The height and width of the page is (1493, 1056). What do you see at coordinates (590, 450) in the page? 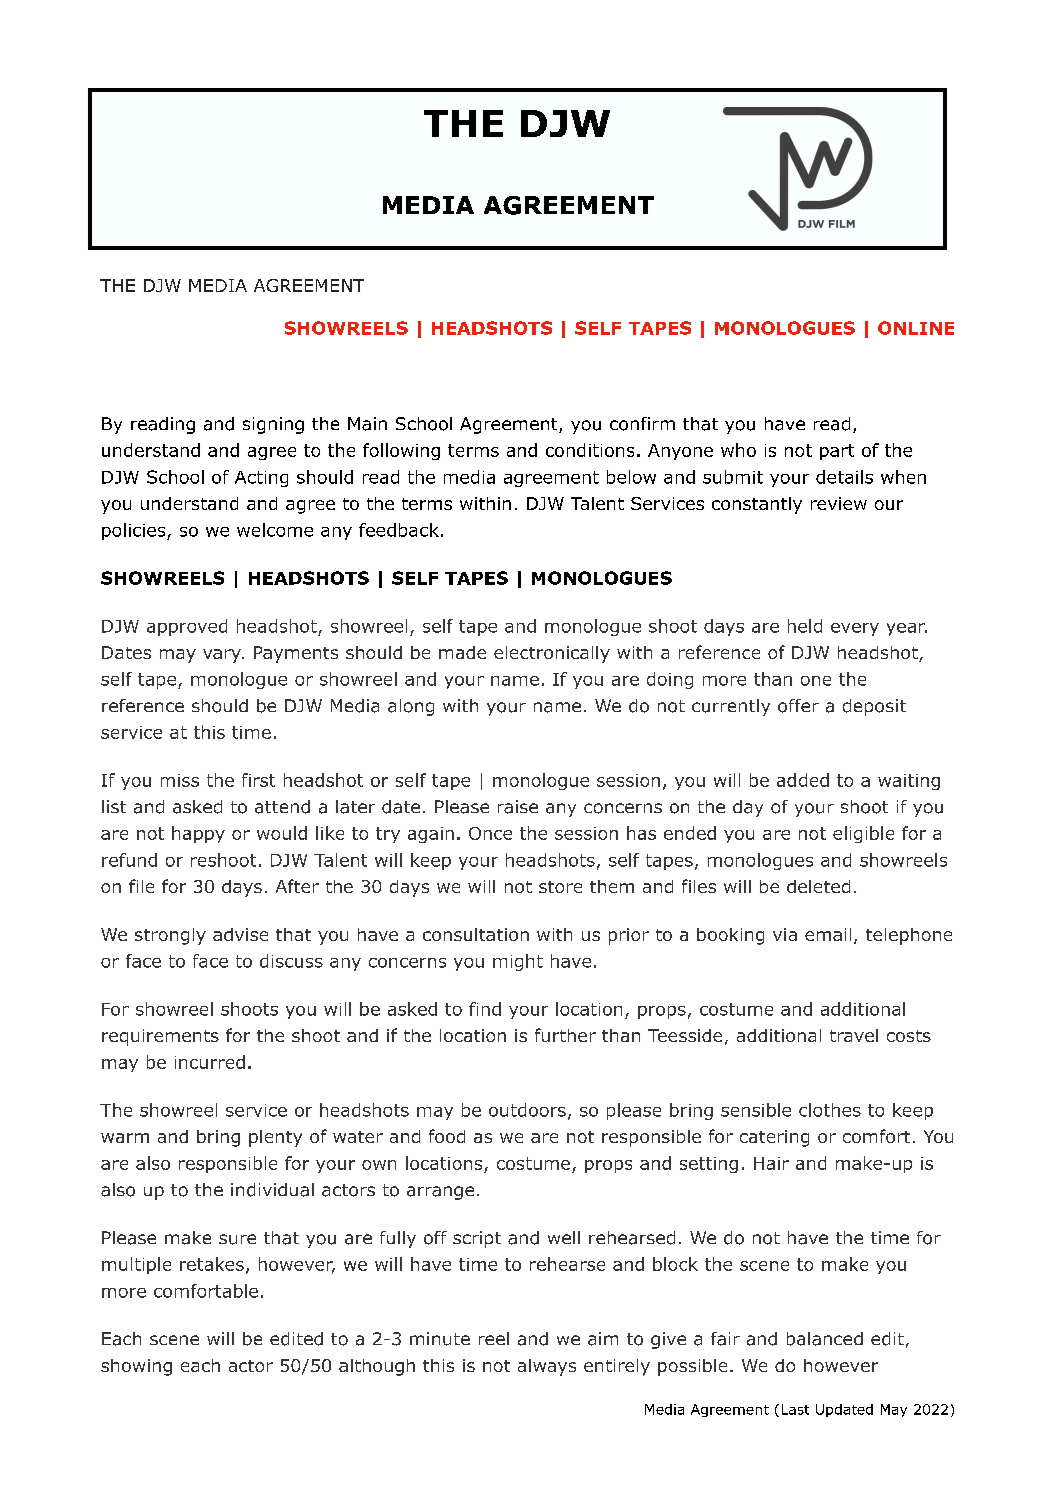
I see `conditions` at bounding box center [590, 450].
